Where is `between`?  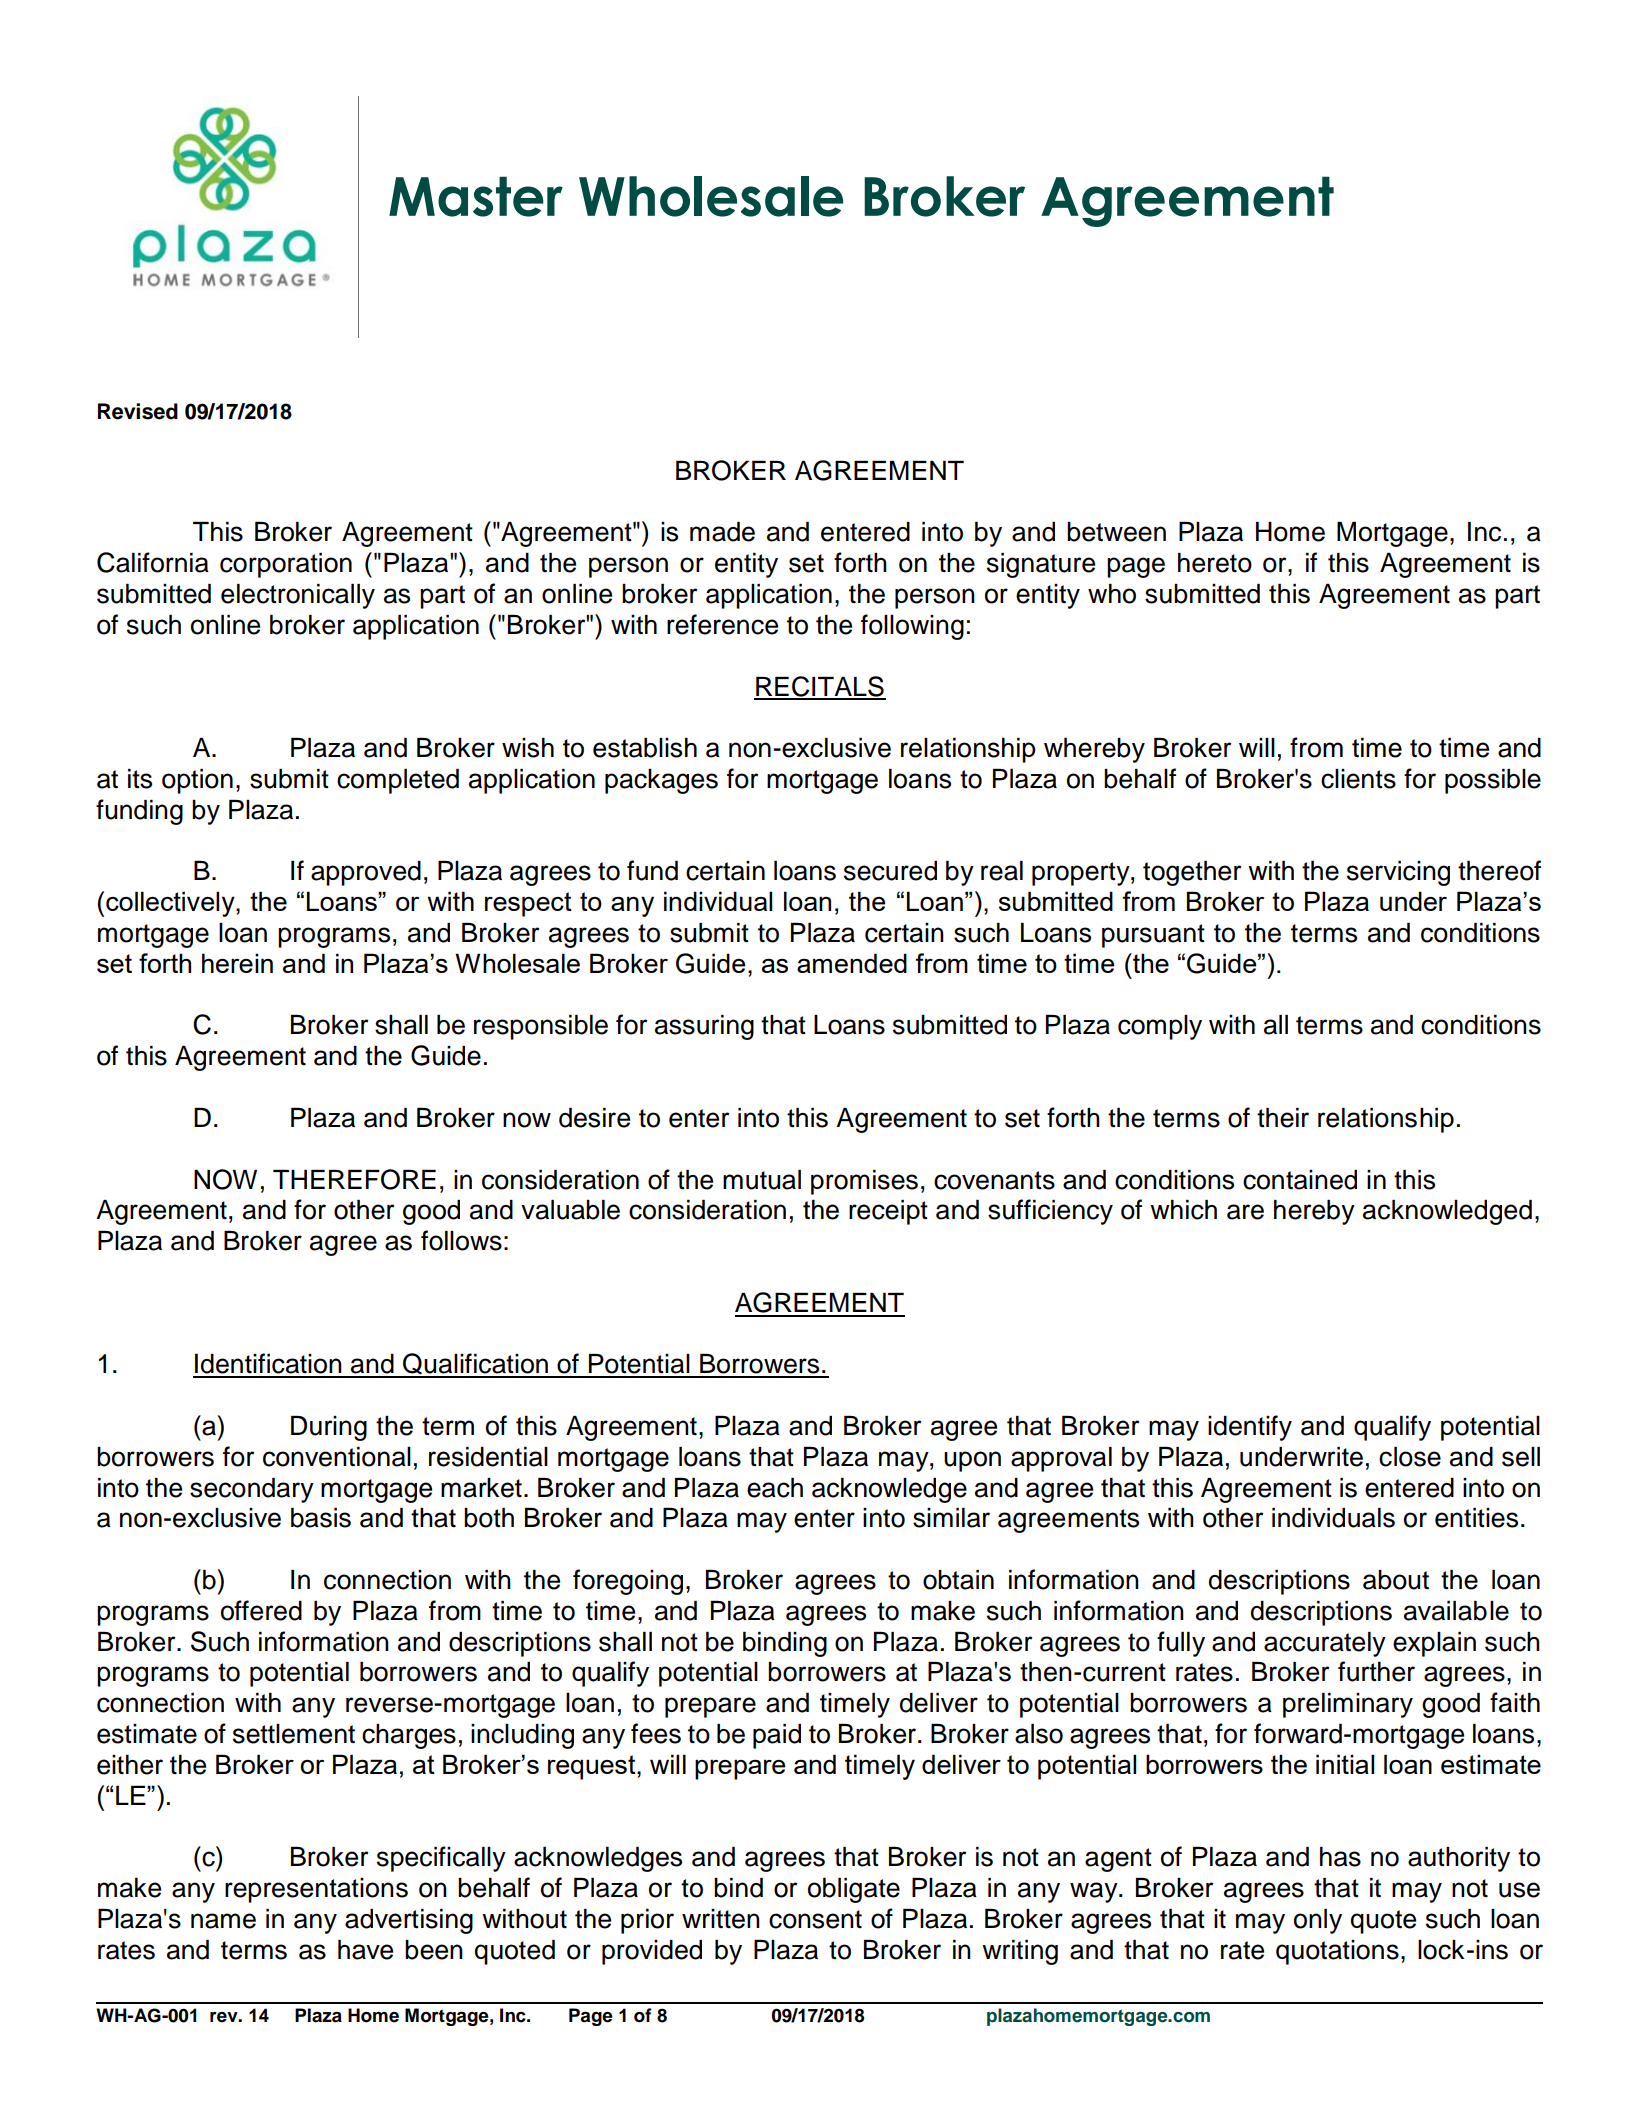 between is located at coordinates (1116, 532).
